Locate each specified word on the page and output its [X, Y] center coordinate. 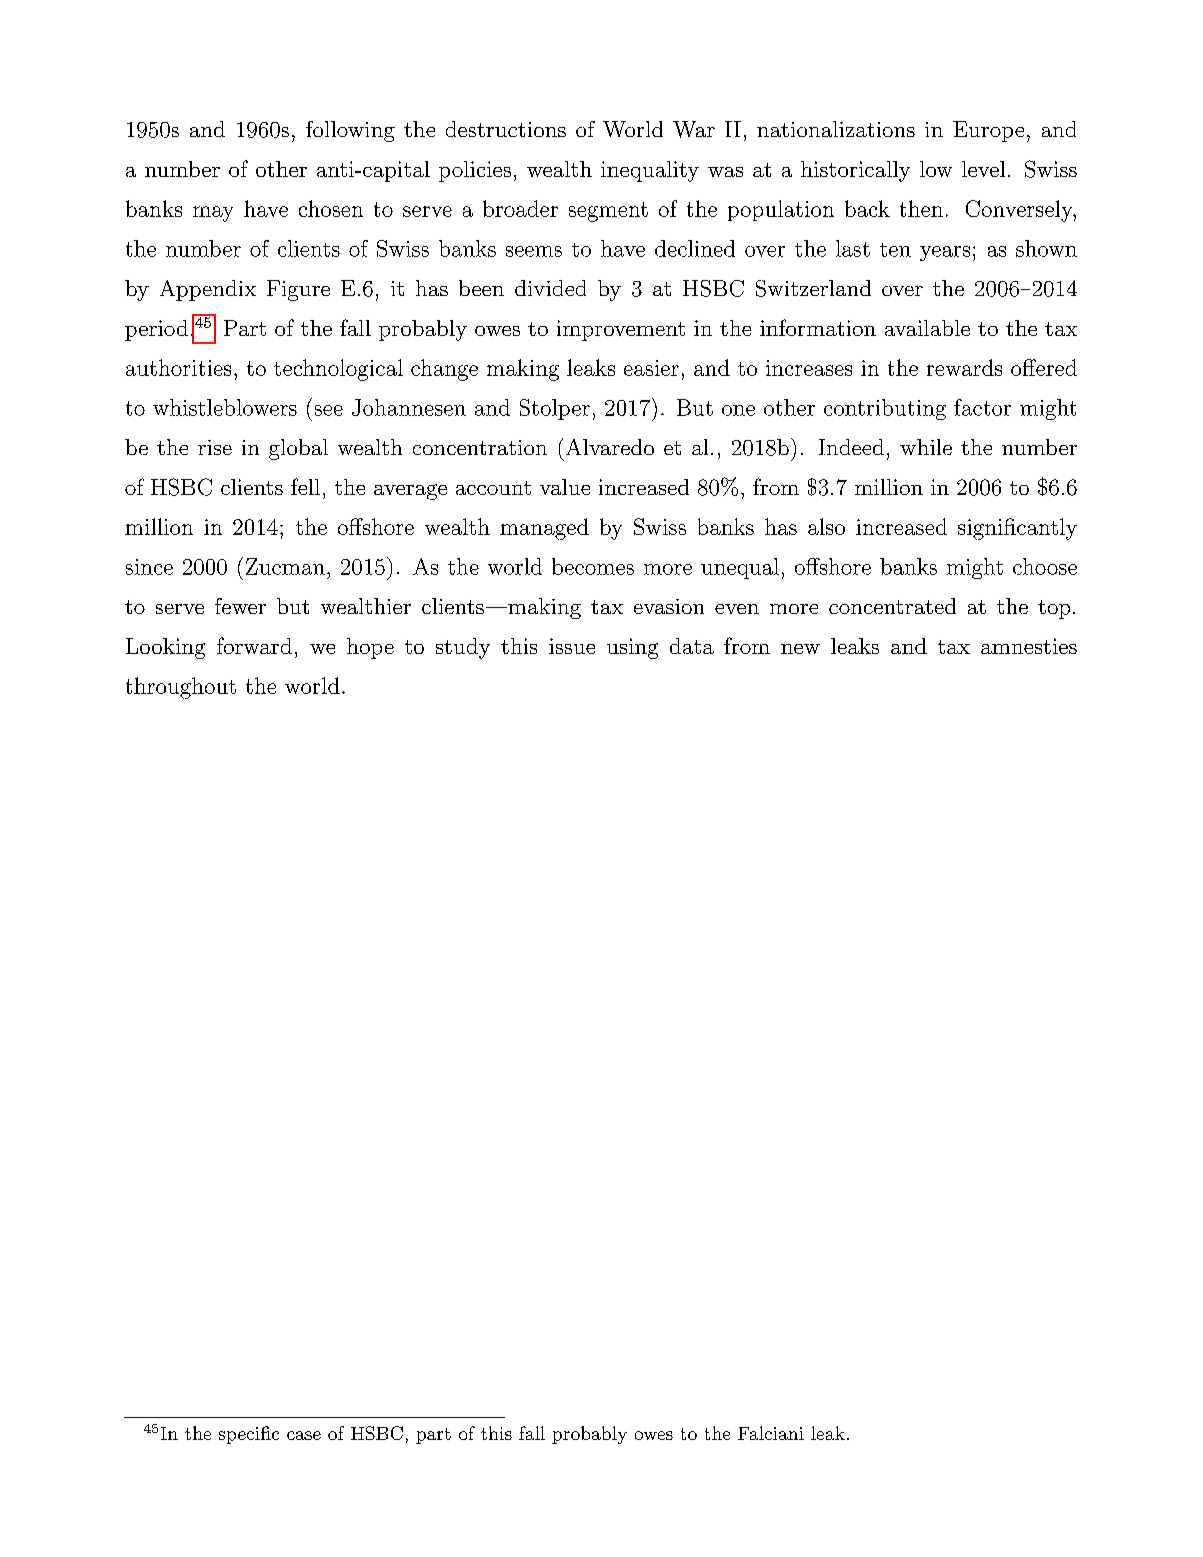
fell [305, 486]
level [983, 169]
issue [572, 646]
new [800, 649]
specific [249, 1435]
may [213, 214]
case [304, 1435]
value [565, 487]
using [632, 648]
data [692, 646]
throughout [181, 688]
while [926, 447]
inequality [650, 171]
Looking [165, 648]
